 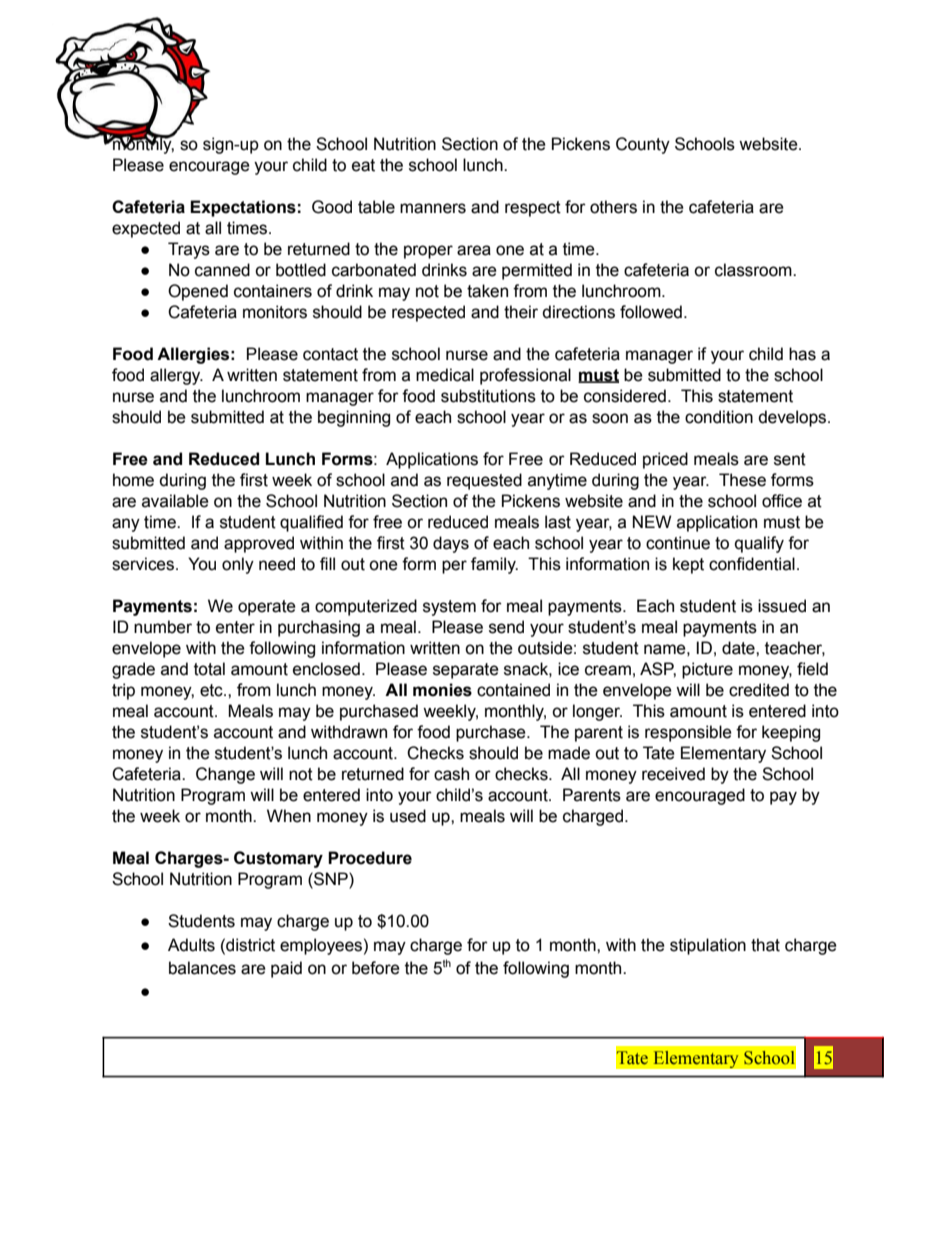 What do you see at coordinates (225, 775) in the screenshot?
I see `Change` at bounding box center [225, 775].
